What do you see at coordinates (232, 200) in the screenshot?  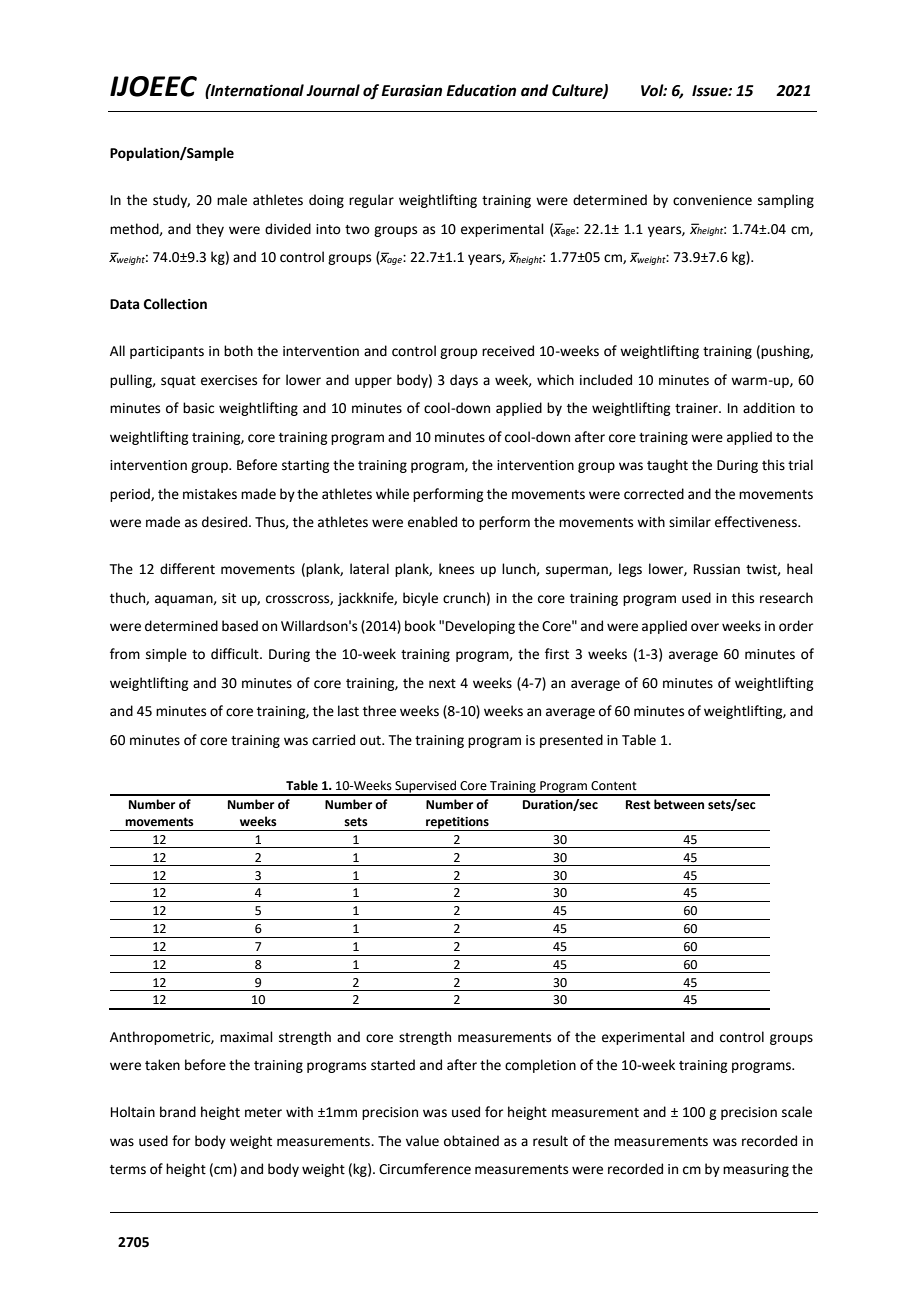 I see `male` at bounding box center [232, 200].
